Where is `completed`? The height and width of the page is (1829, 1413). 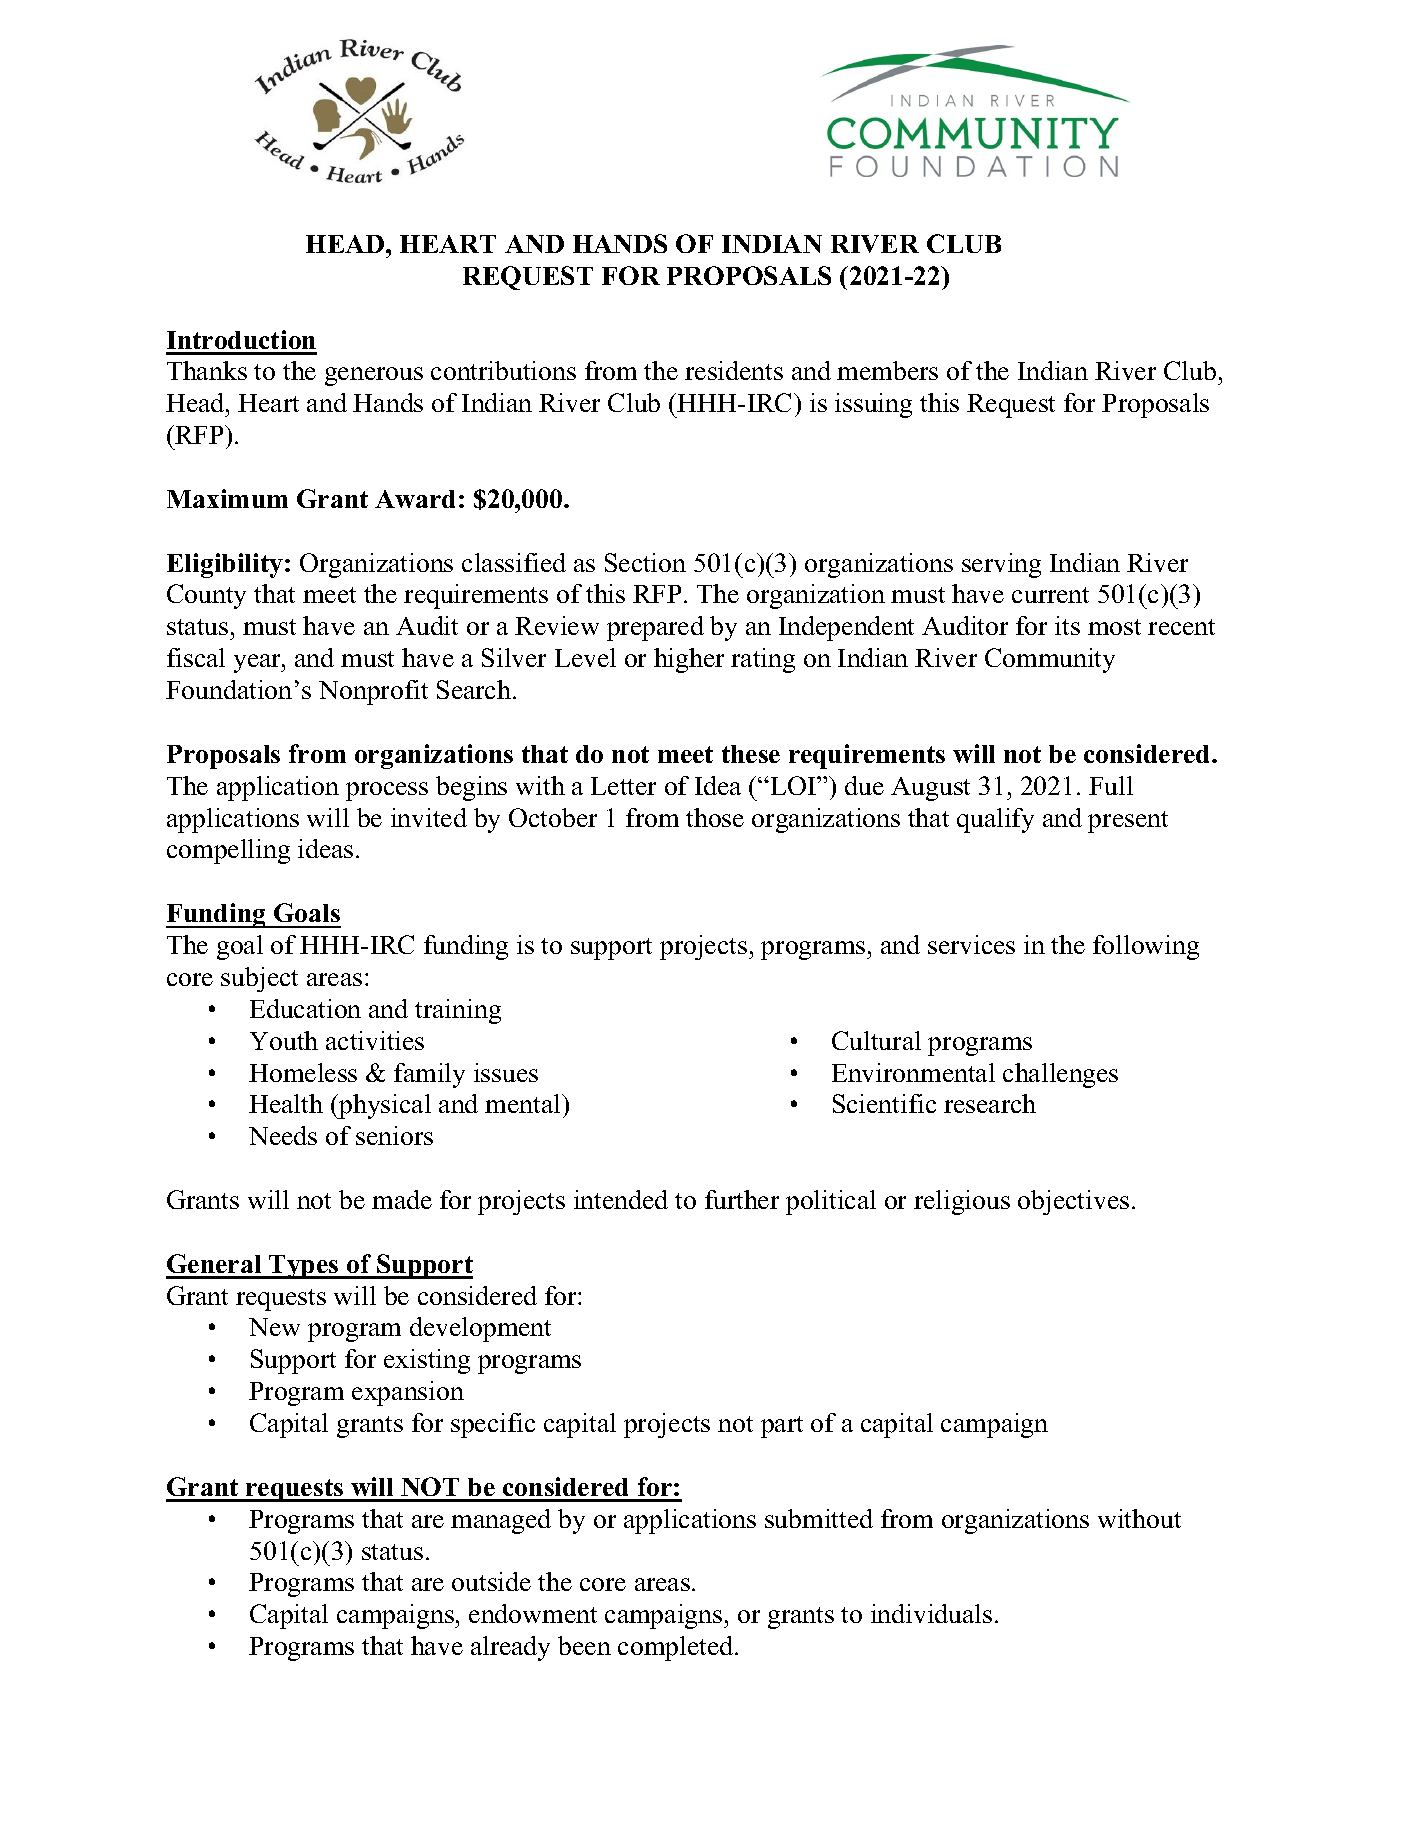
completed is located at coordinates (677, 1648).
